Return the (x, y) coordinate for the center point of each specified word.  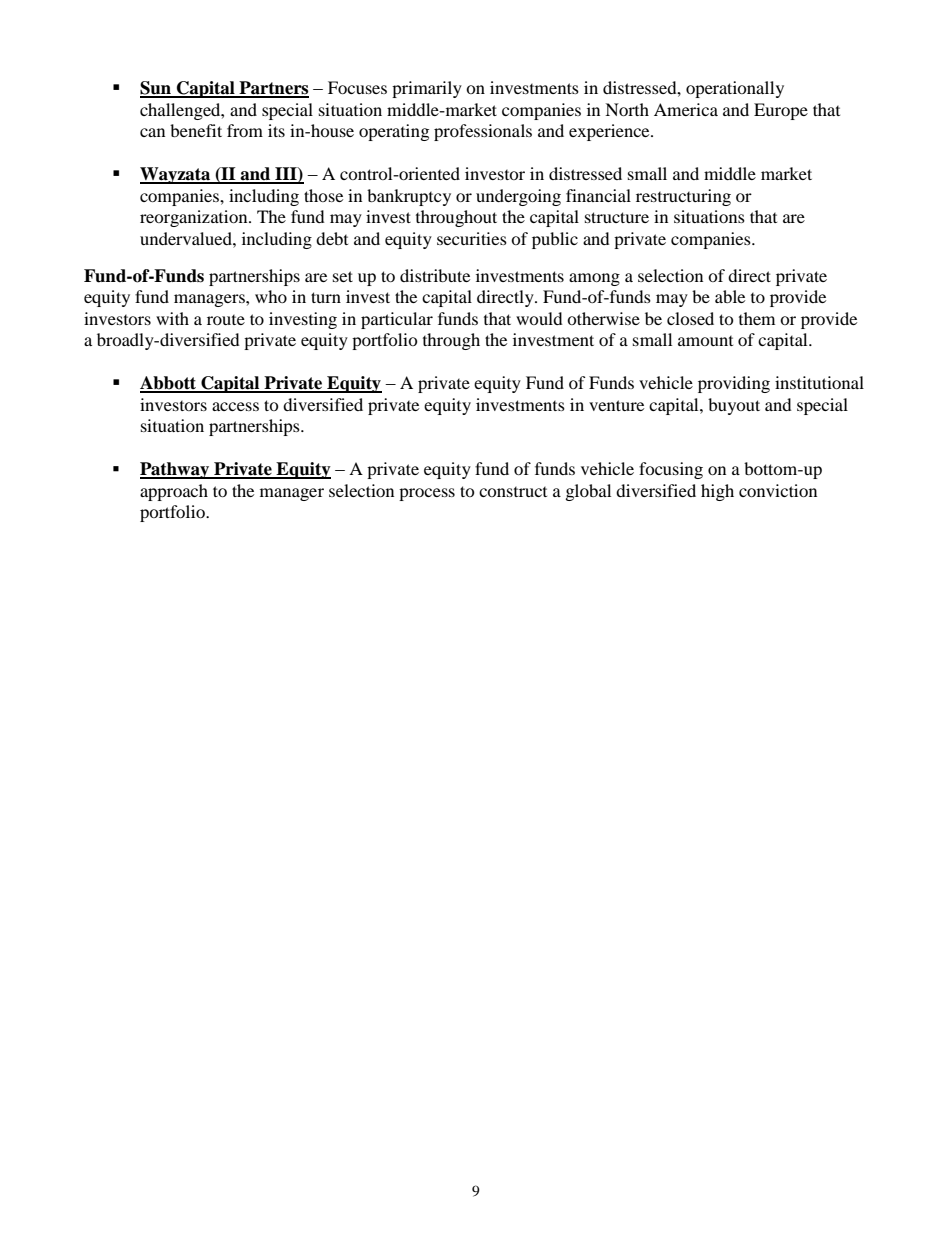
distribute (435, 275)
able (730, 296)
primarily (427, 89)
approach (174, 492)
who (271, 296)
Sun (156, 89)
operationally (735, 89)
